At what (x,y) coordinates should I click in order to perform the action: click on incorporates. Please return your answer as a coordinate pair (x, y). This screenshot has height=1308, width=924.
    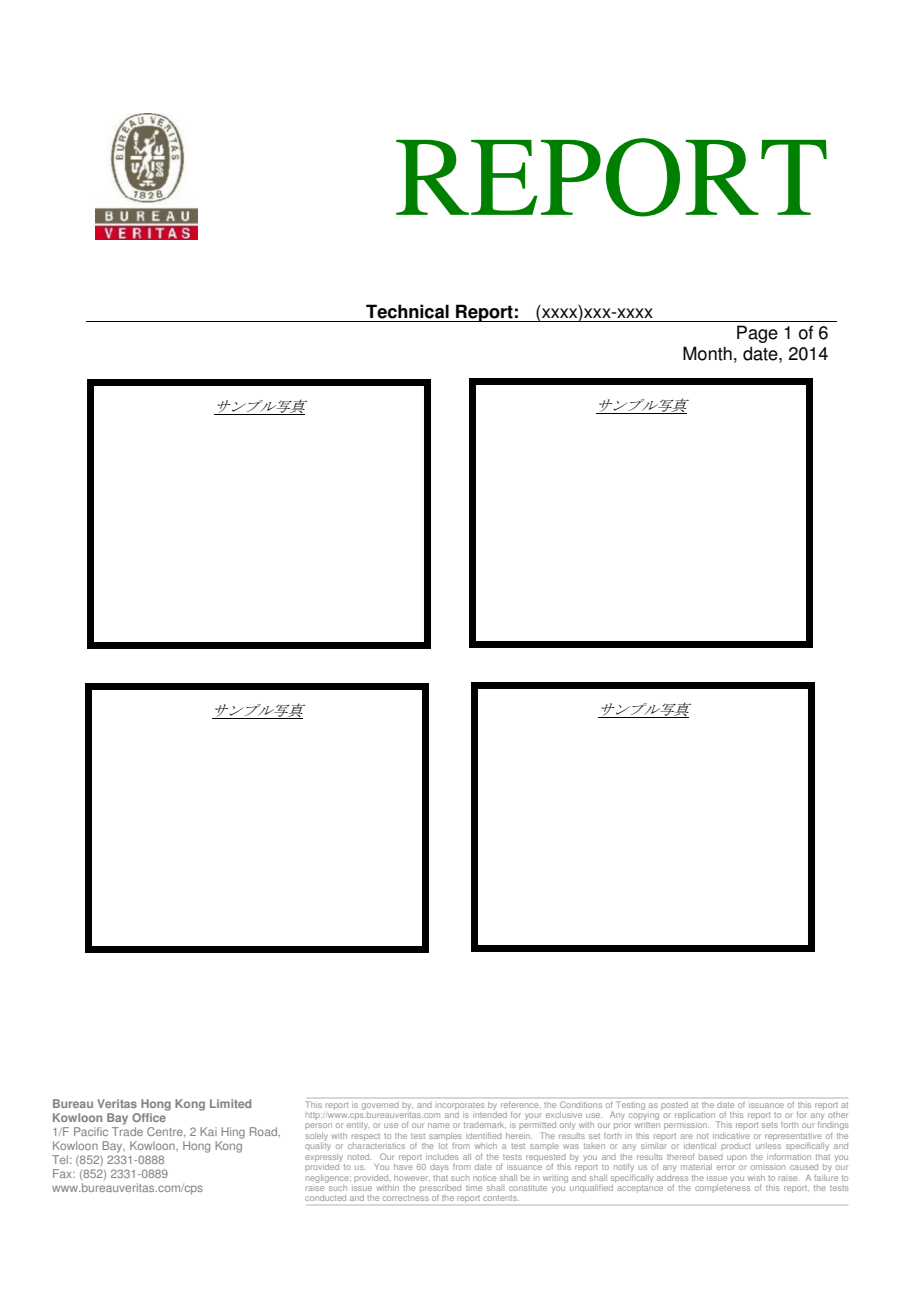
    Looking at the image, I should click on (461, 1106).
